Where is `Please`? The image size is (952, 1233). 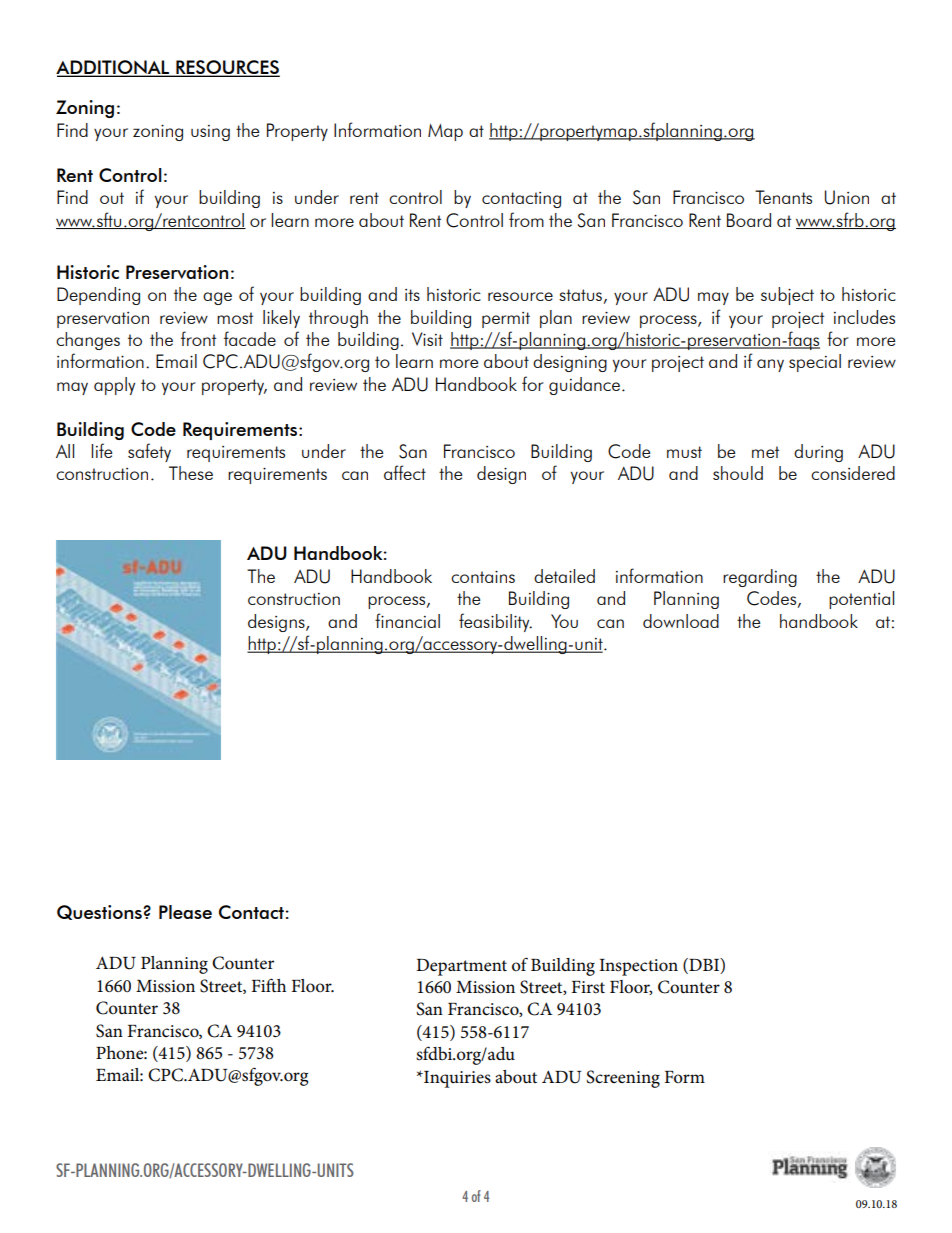 Please is located at coordinates (185, 912).
